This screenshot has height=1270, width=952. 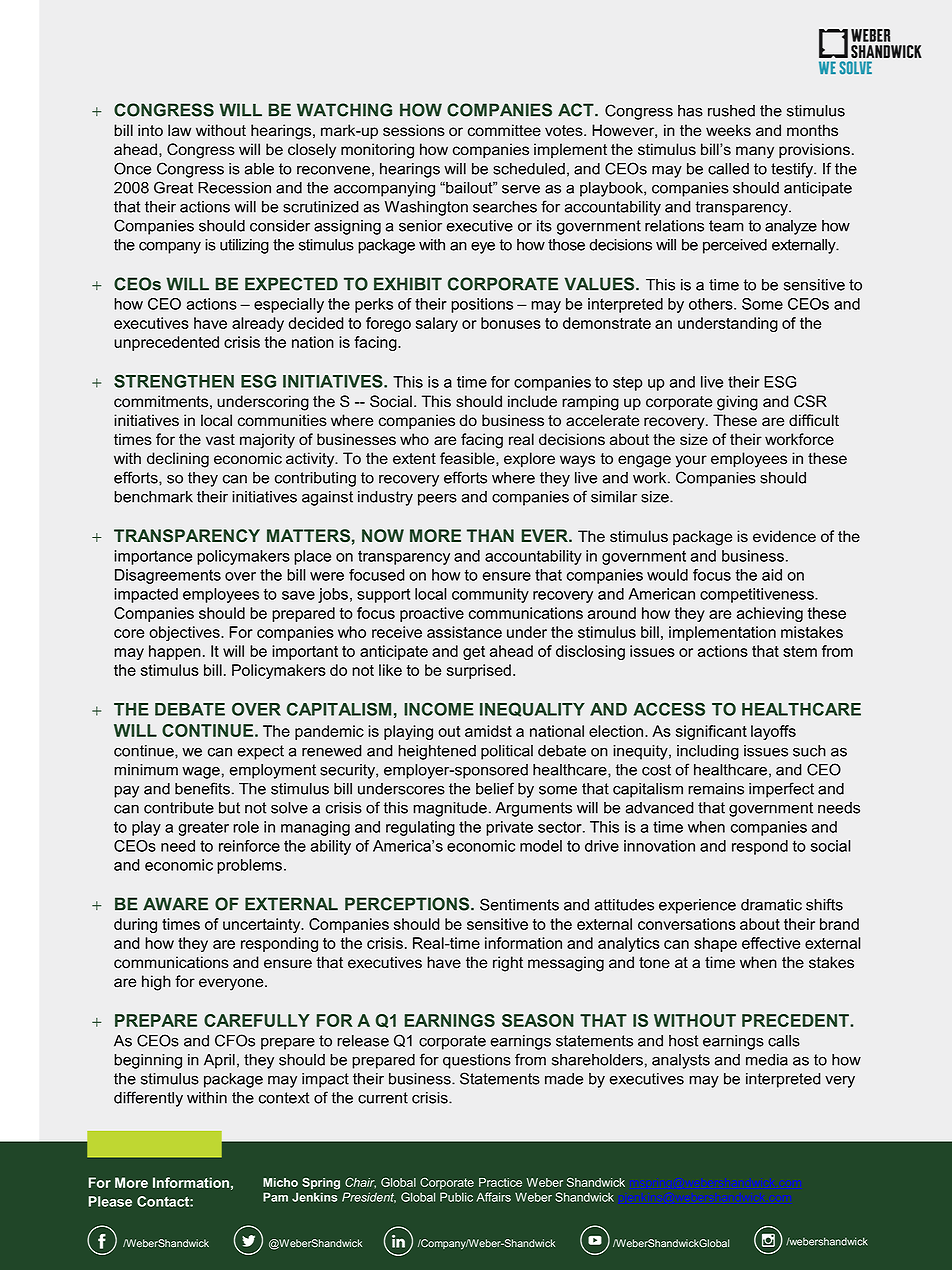 What do you see at coordinates (800, 651) in the screenshot?
I see `stem` at bounding box center [800, 651].
